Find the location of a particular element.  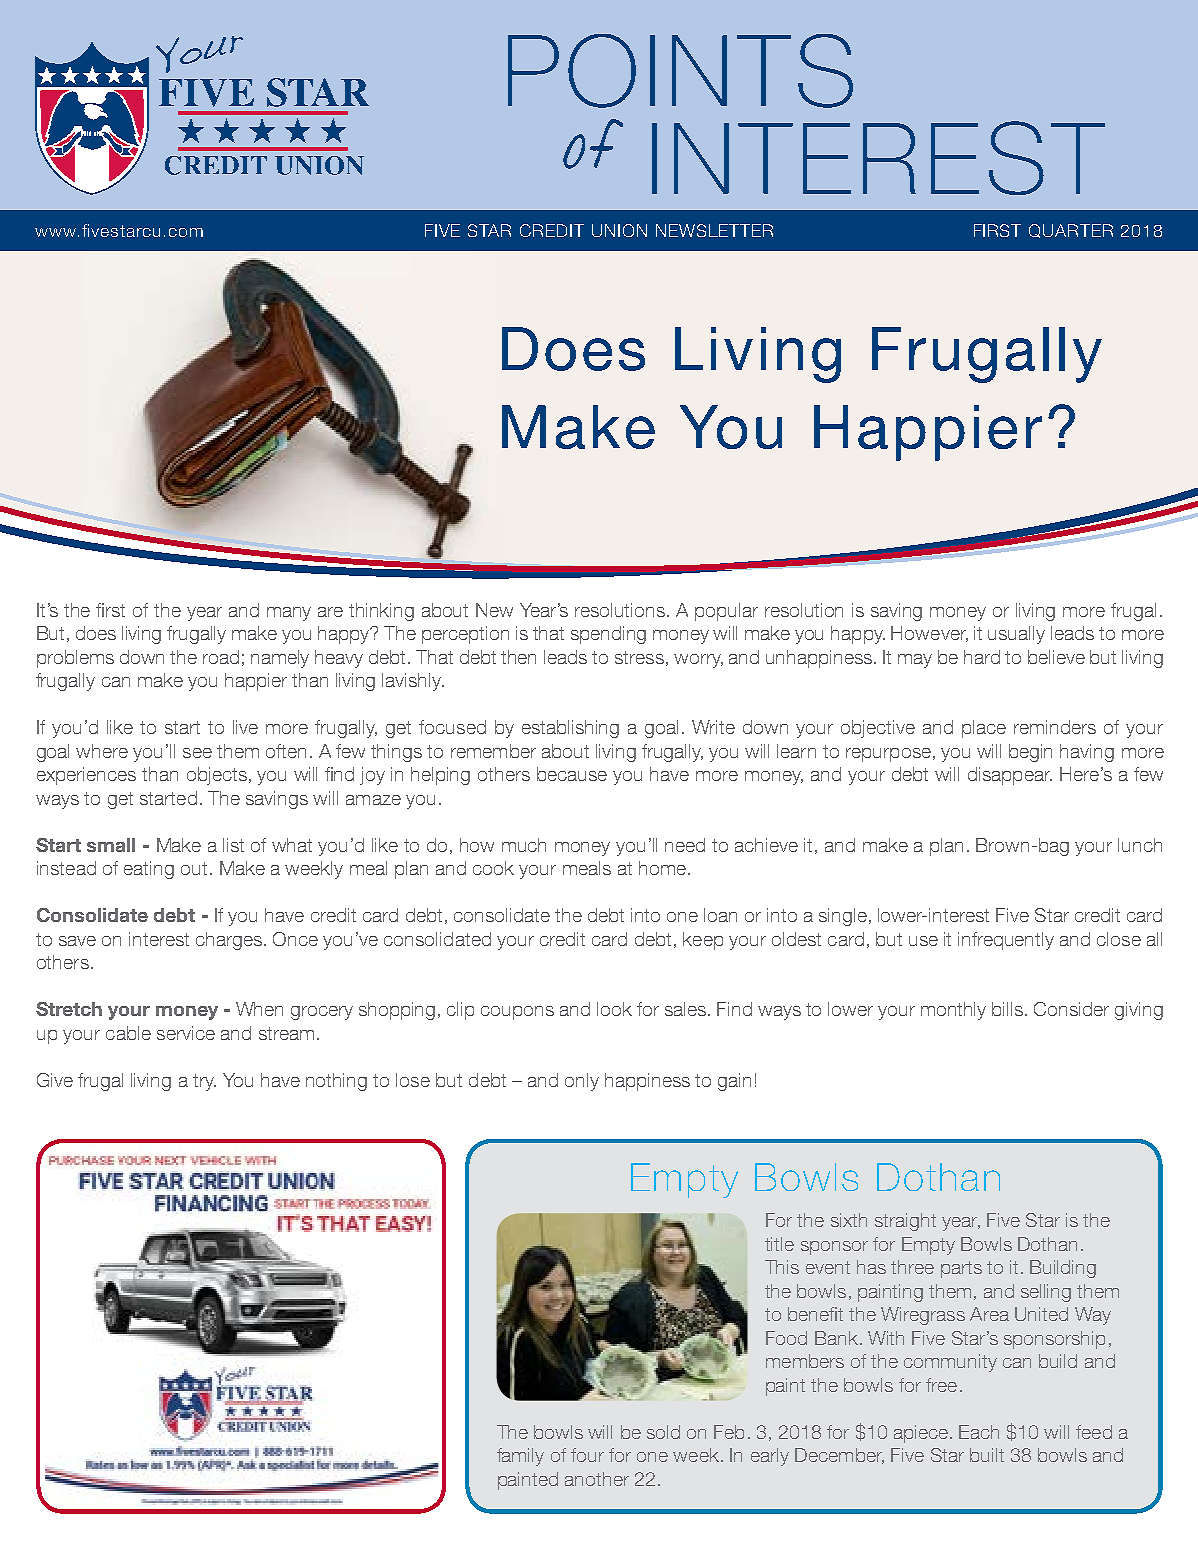

family is located at coordinates (520, 1457).
